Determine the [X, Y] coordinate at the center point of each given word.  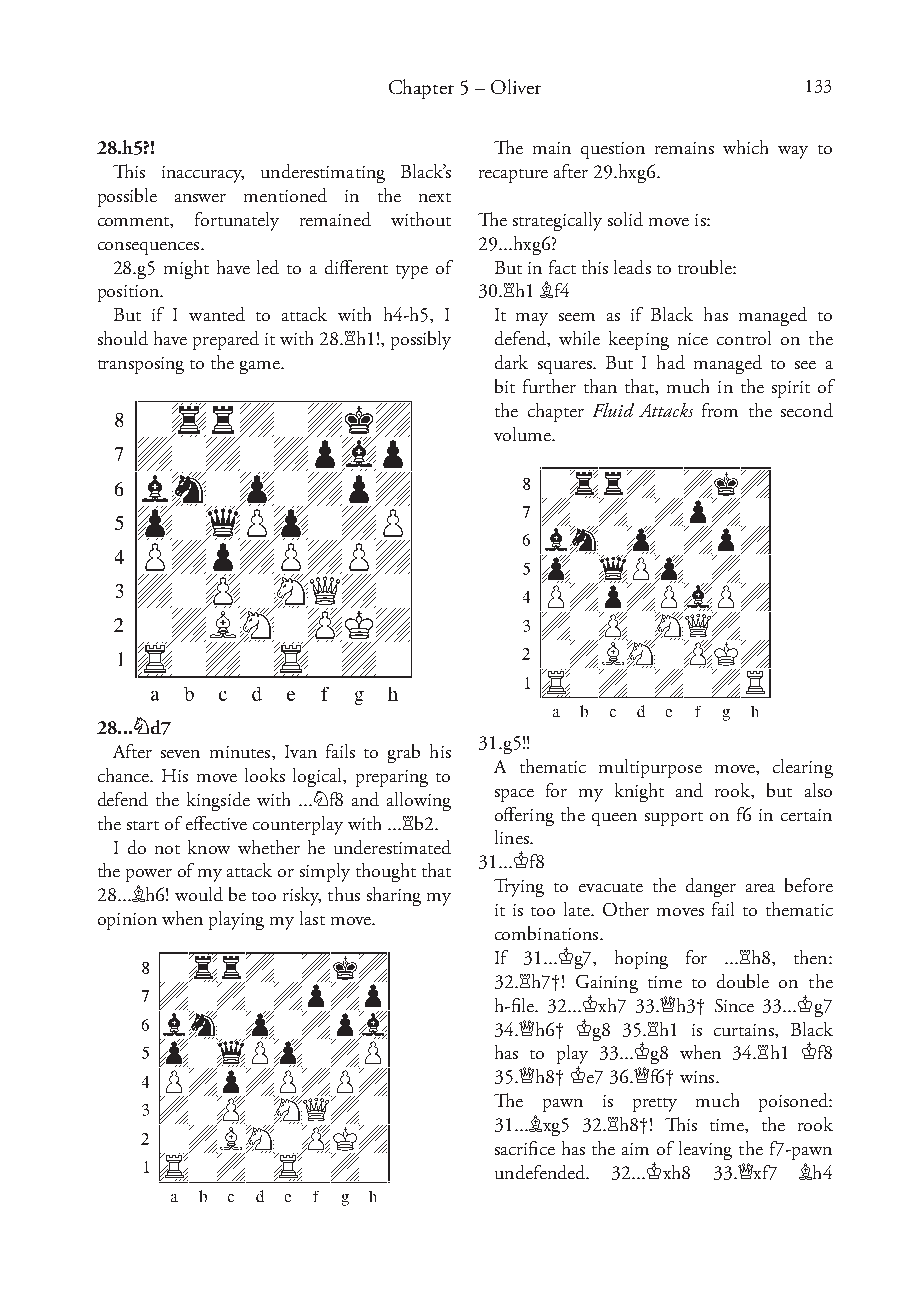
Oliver [516, 86]
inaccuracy [203, 174]
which [745, 147]
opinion [127, 921]
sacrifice [525, 1148]
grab [404, 753]
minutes [241, 752]
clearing [803, 768]
